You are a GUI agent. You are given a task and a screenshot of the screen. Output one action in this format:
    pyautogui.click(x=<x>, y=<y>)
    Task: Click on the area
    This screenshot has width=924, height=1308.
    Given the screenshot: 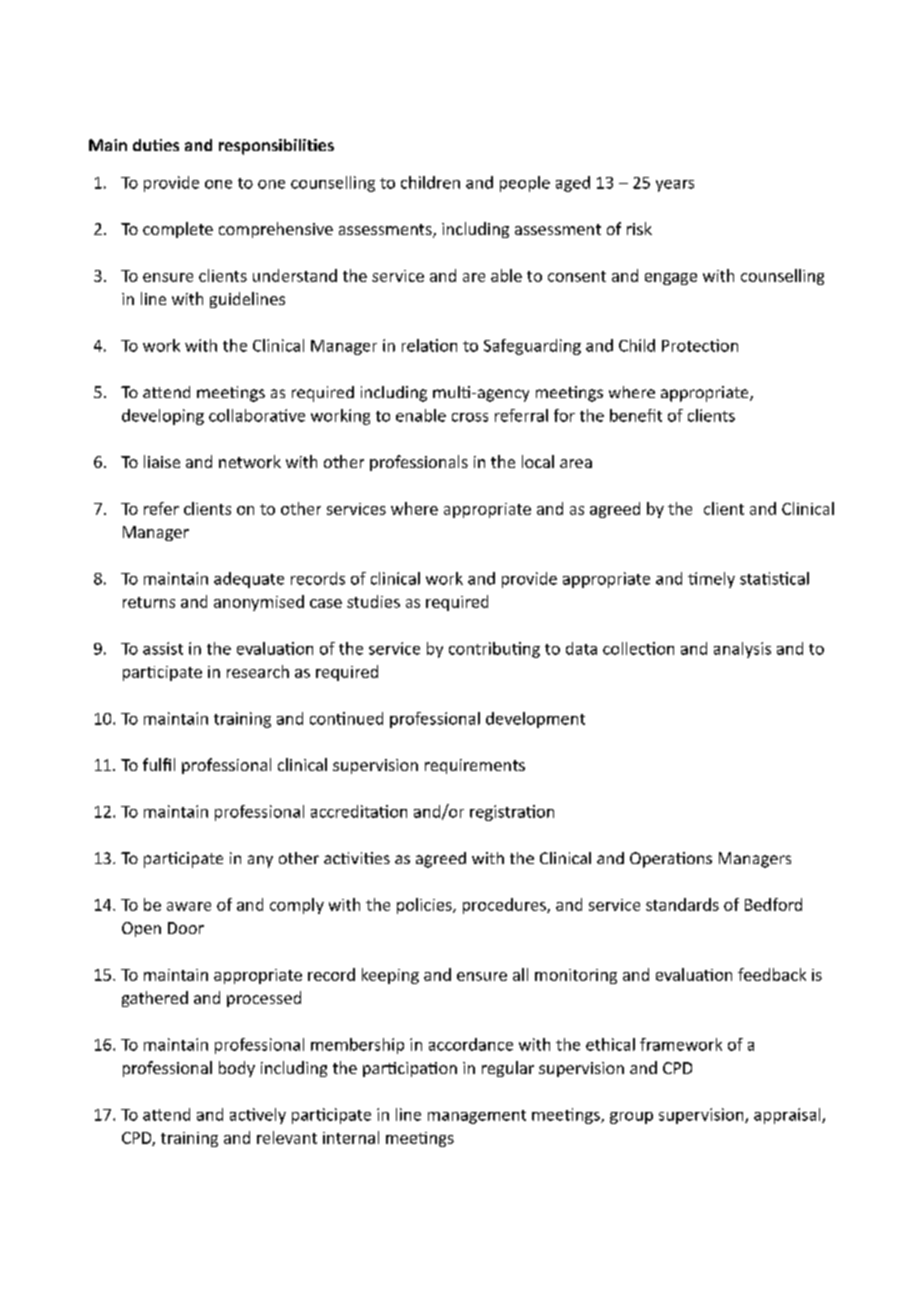 What is the action you would take?
    pyautogui.click(x=576, y=463)
